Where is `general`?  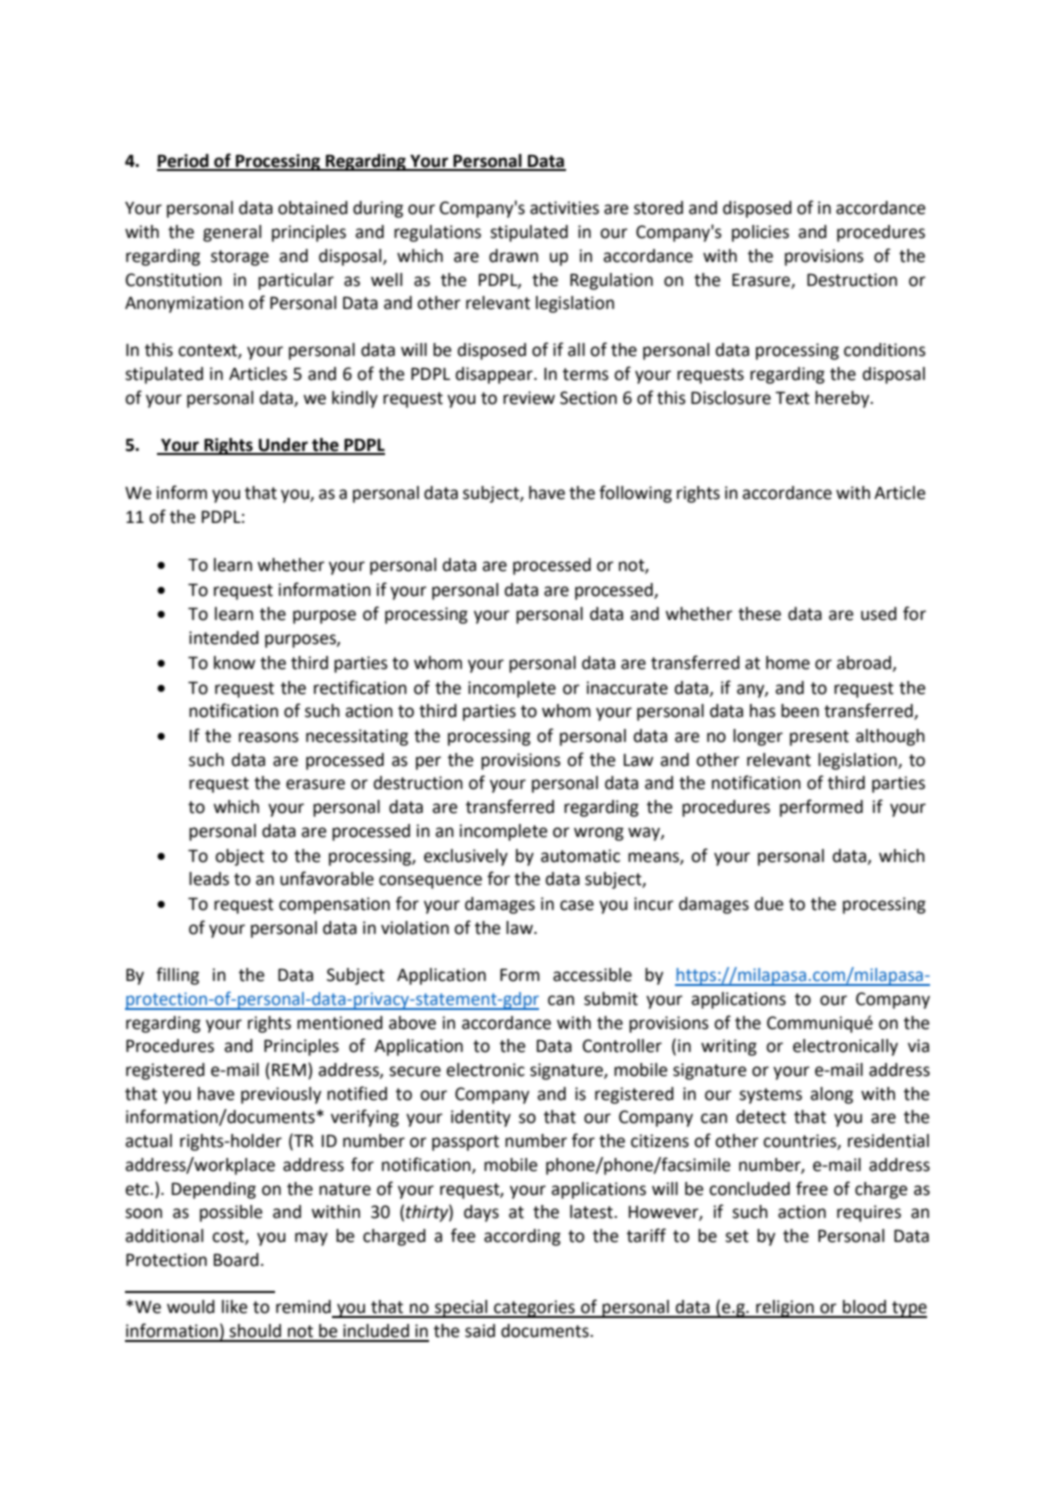 general is located at coordinates (232, 233).
